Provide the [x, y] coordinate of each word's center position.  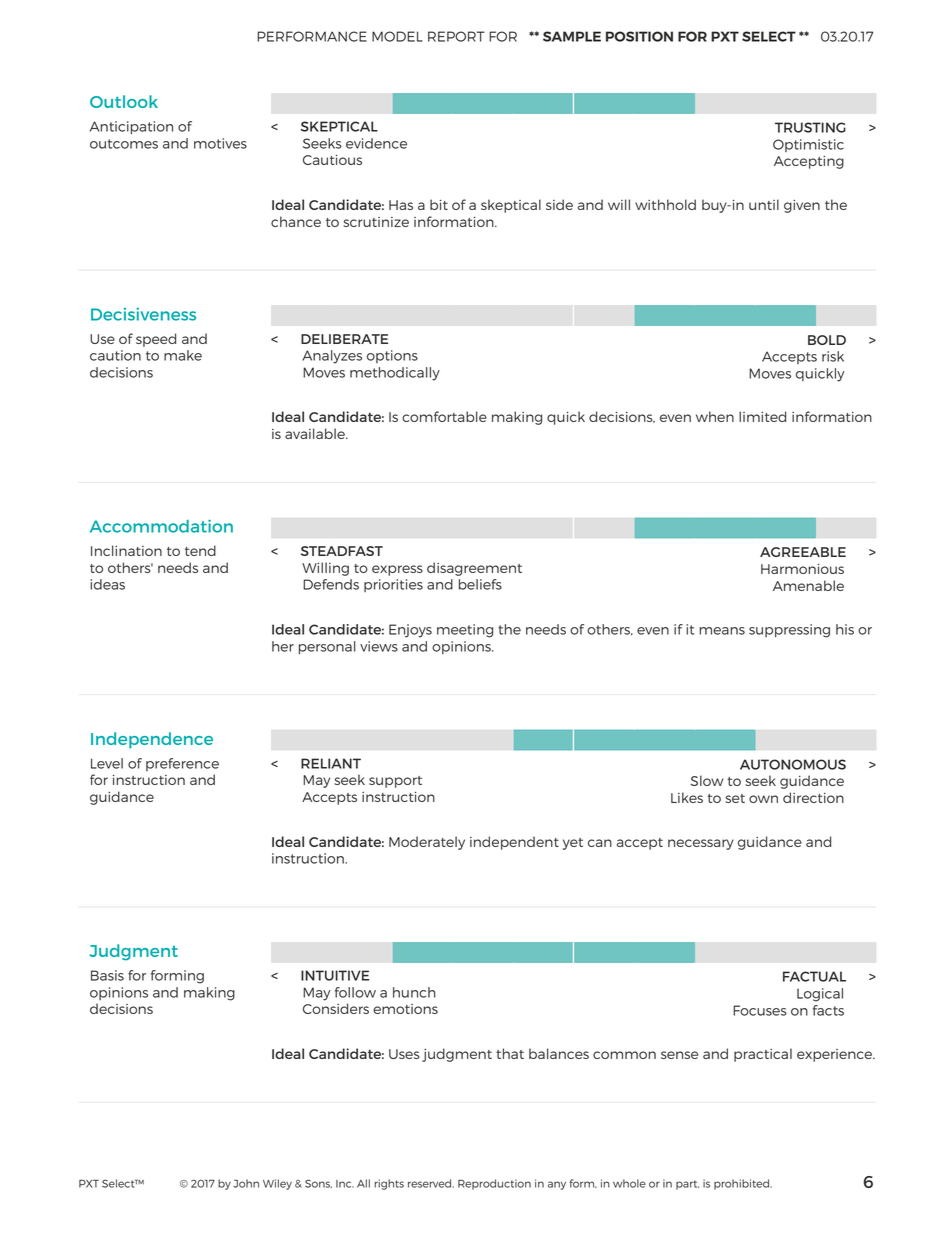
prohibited [742, 1184]
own [763, 799]
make [183, 355]
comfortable [444, 416]
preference [182, 764]
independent [514, 843]
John [246, 1183]
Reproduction [494, 1184]
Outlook [124, 101]
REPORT [456, 36]
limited [762, 416]
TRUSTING [810, 127]
